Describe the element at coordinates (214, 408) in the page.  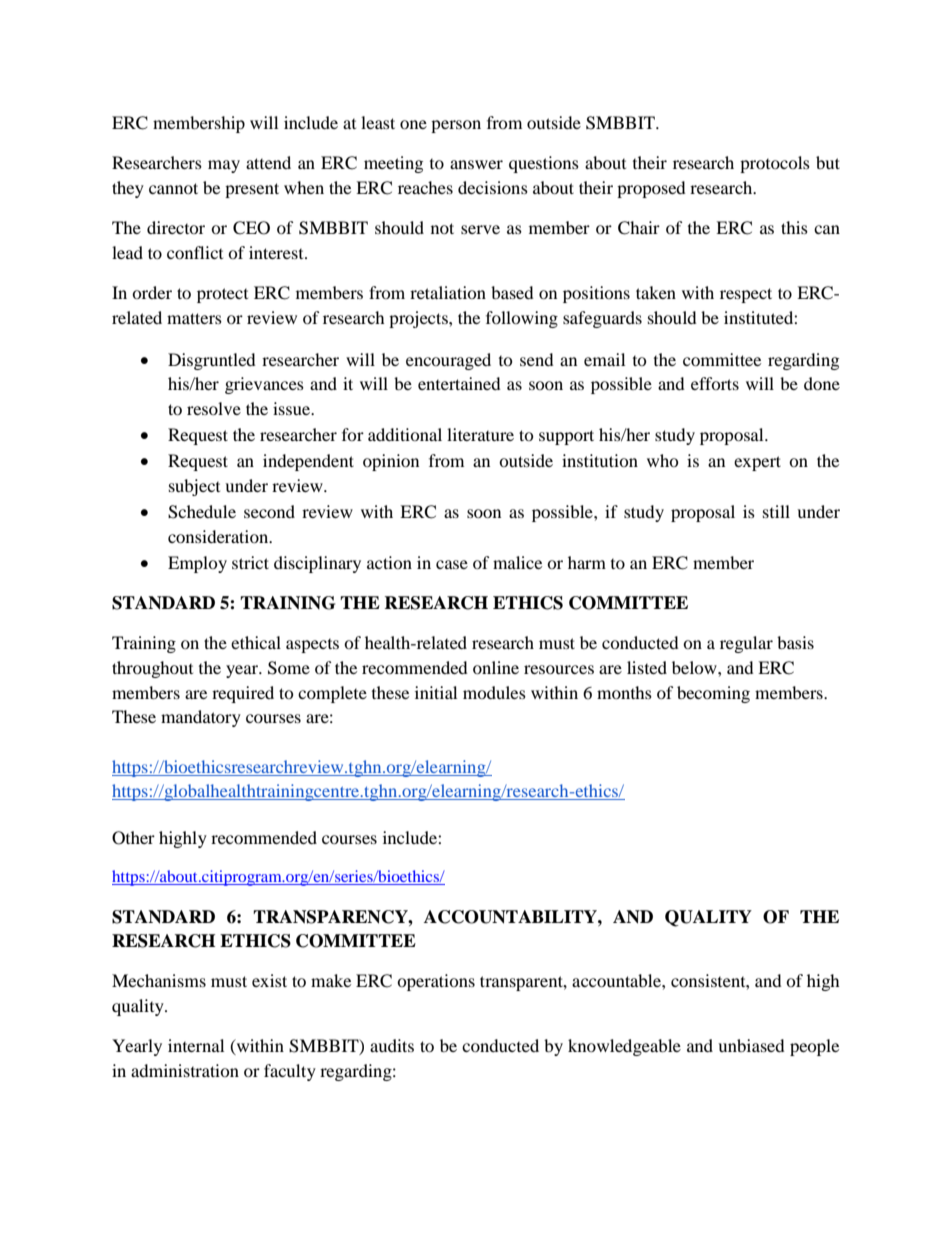
I see `resolve` at that location.
